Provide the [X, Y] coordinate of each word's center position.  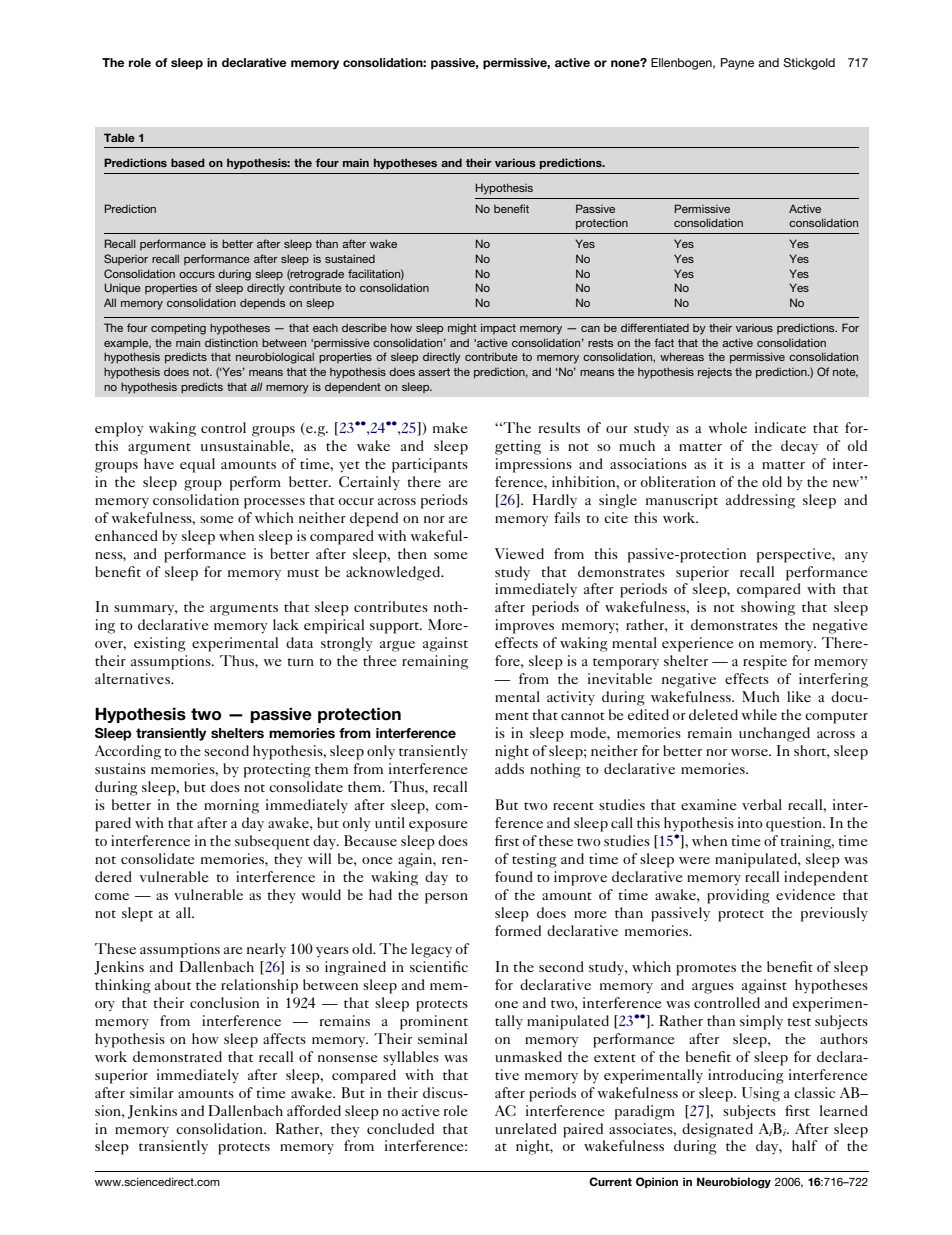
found [514, 876]
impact [498, 328]
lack [286, 624]
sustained [350, 258]
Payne [737, 64]
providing [738, 896]
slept [137, 914]
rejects [715, 373]
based [188, 162]
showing [768, 608]
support [396, 628]
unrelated [526, 1128]
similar [152, 1092]
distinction [231, 342]
